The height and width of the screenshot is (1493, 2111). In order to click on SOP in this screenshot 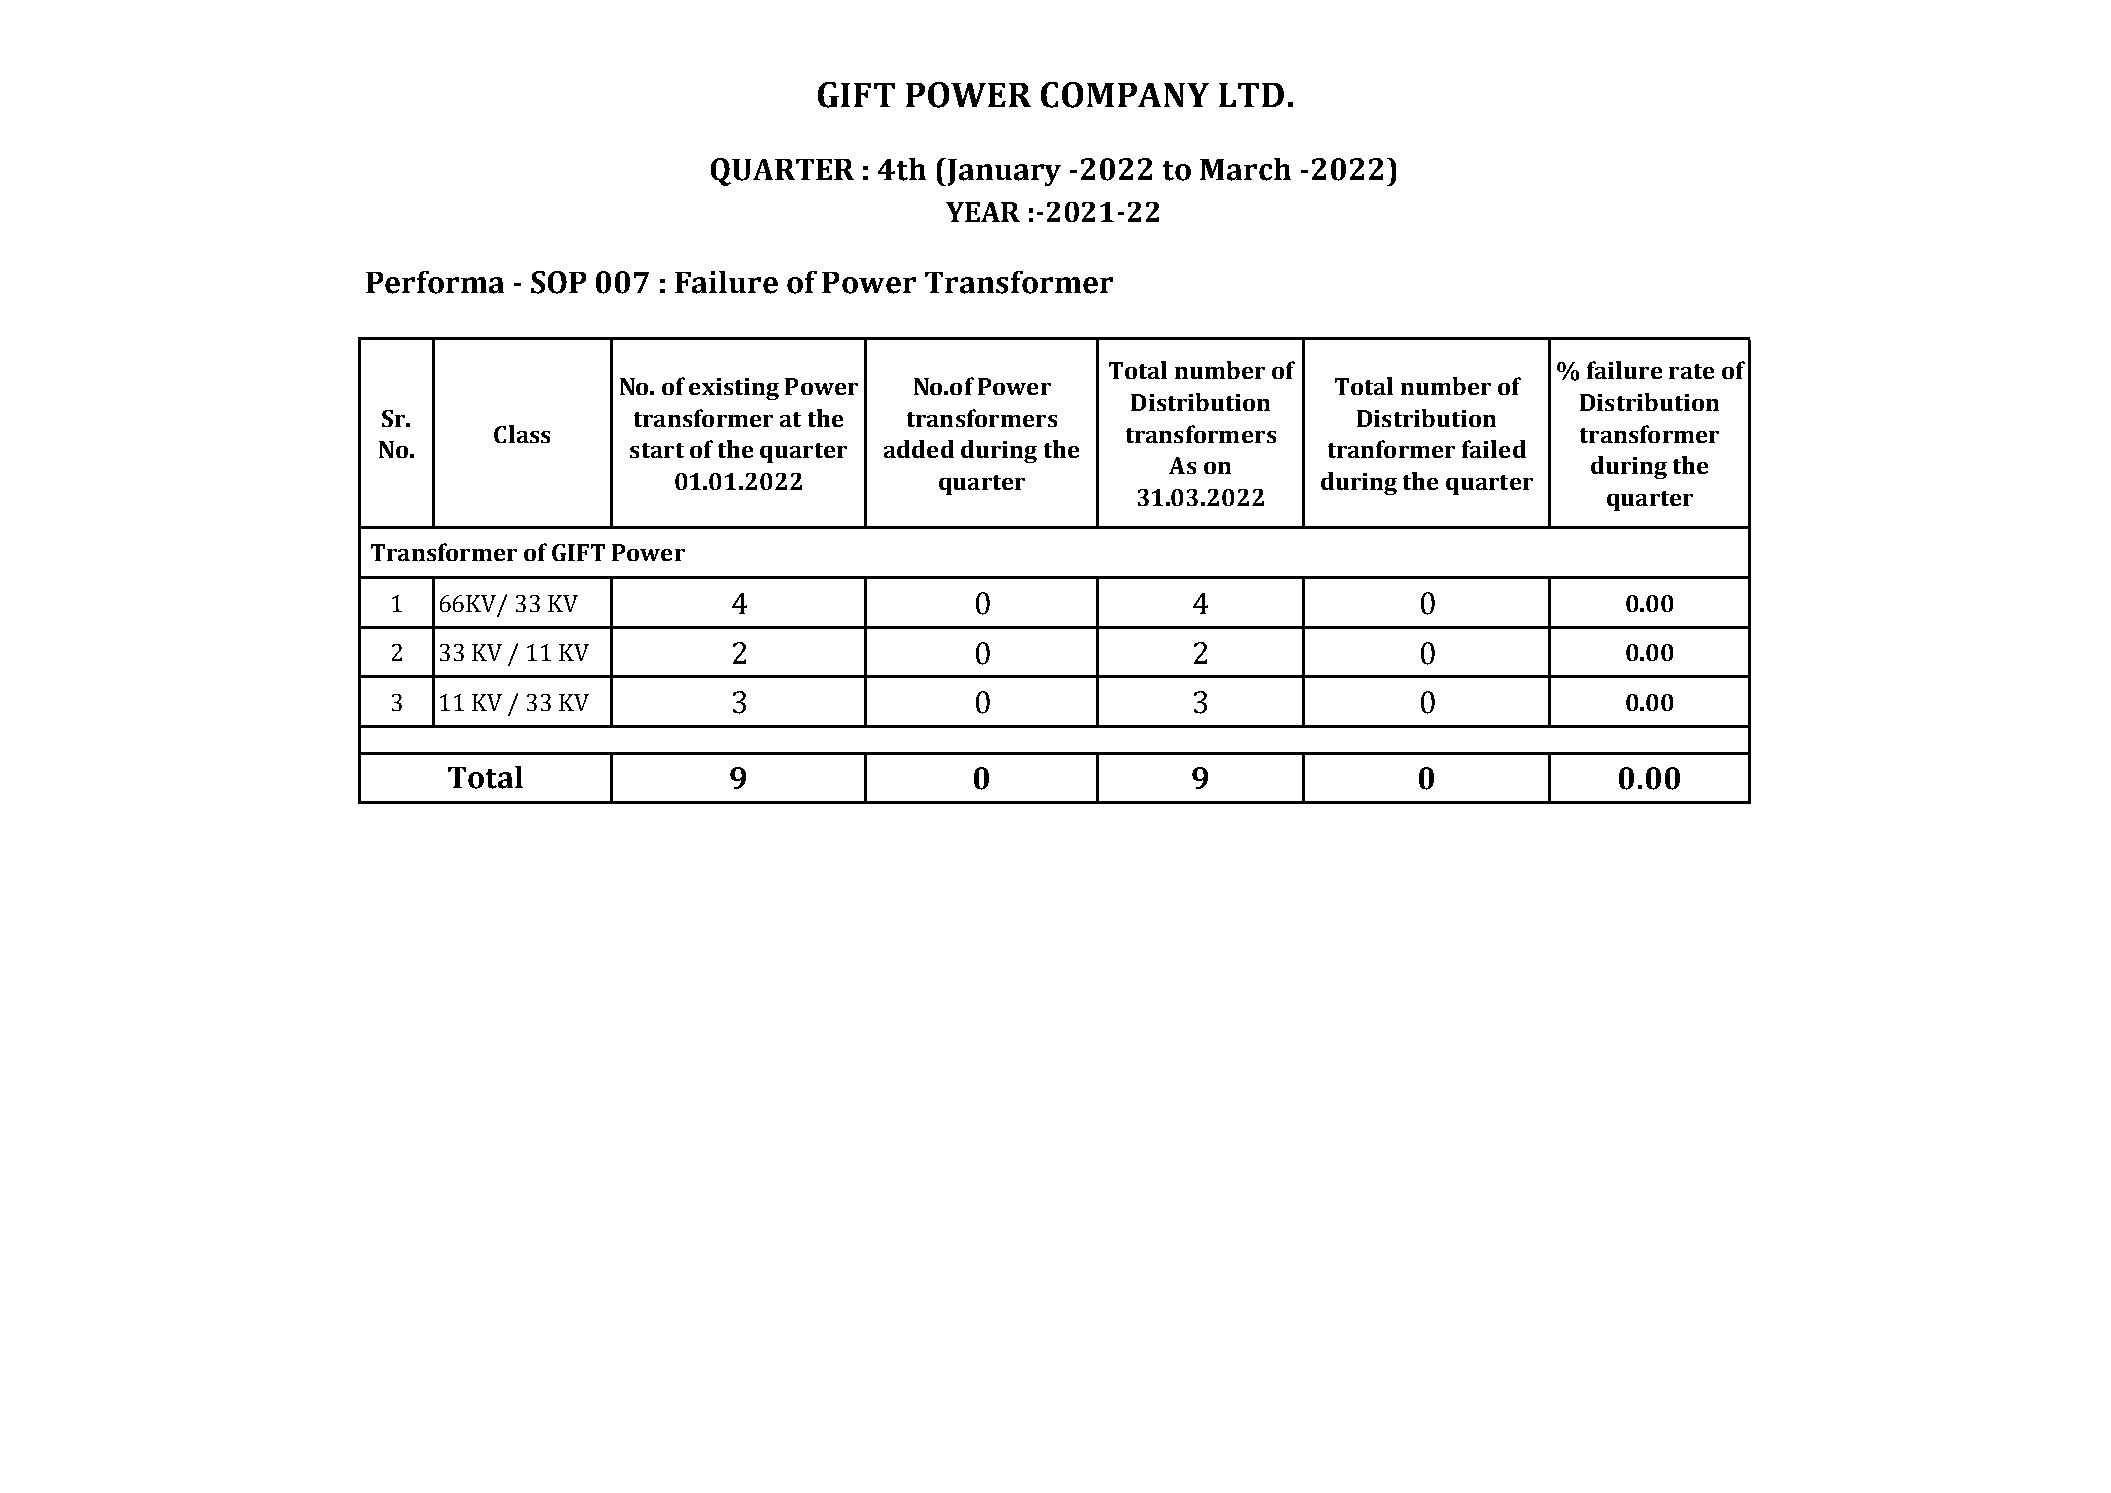, I will do `click(558, 282)`.
